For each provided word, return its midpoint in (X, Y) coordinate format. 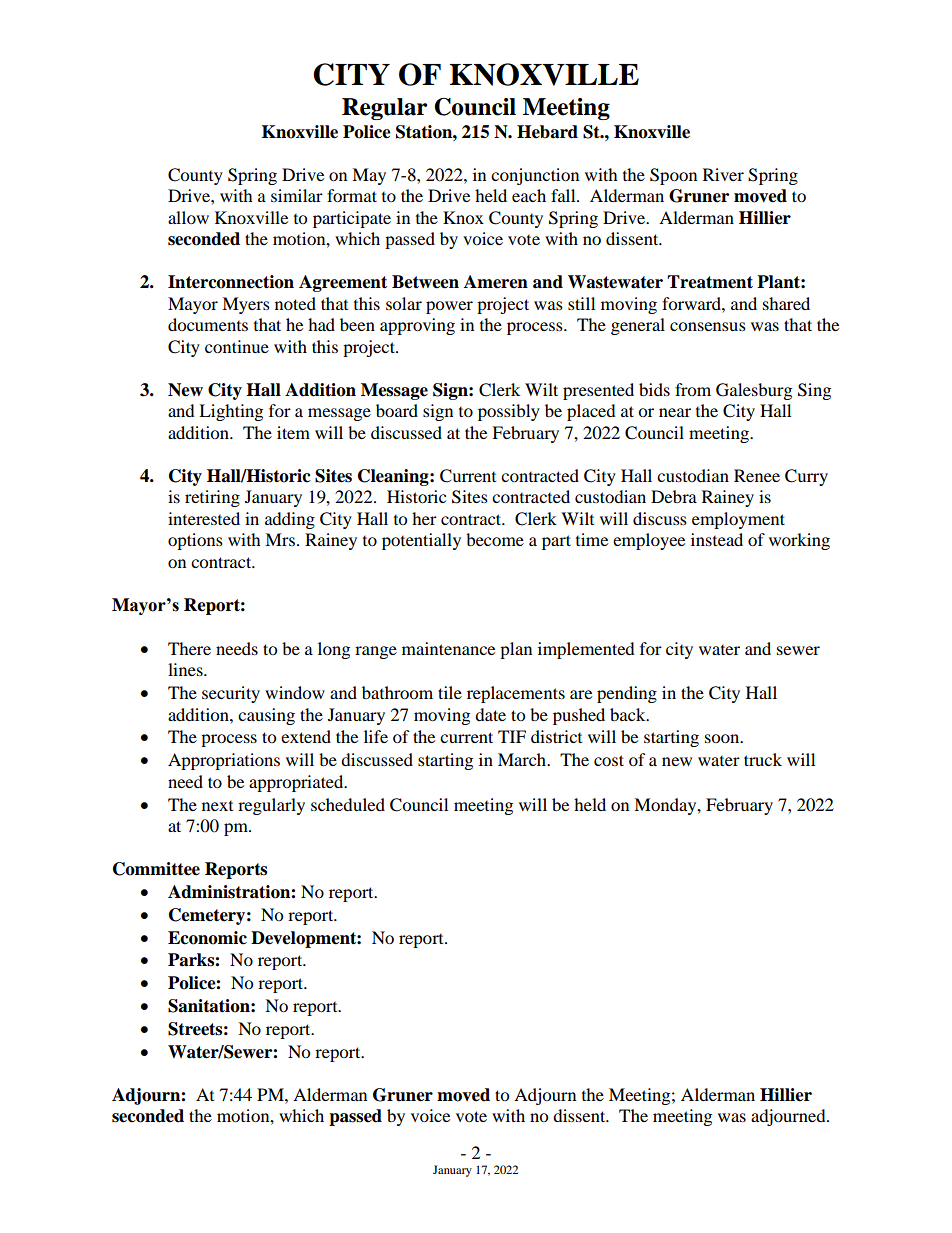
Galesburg (754, 391)
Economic (207, 938)
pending (627, 694)
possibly (509, 412)
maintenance (448, 648)
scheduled (348, 804)
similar (297, 195)
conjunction (535, 176)
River (723, 174)
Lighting (231, 412)
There (189, 648)
